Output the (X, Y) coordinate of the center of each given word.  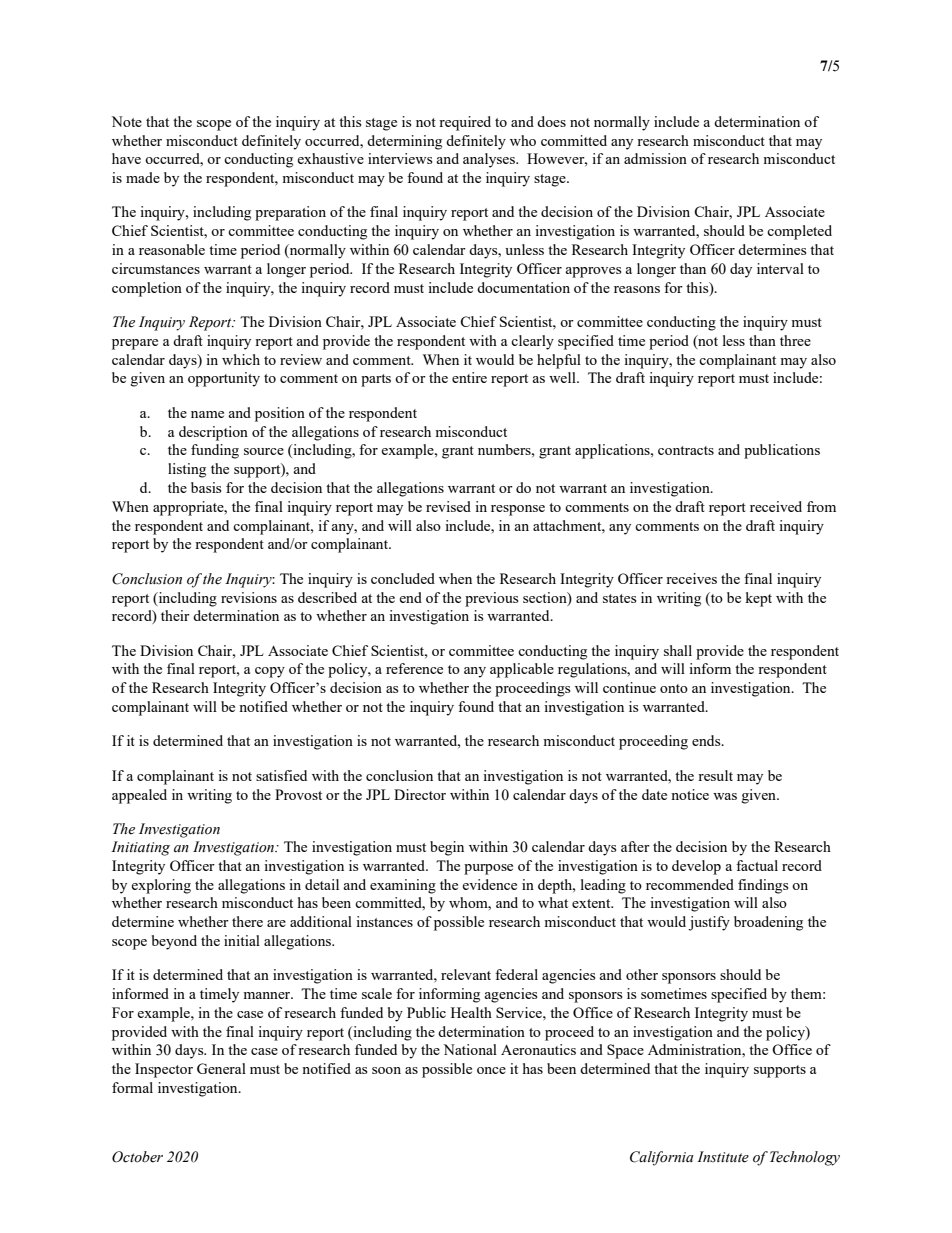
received (776, 506)
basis (206, 487)
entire (469, 377)
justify (709, 923)
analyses (490, 160)
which (241, 359)
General (221, 1068)
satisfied (281, 775)
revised (448, 506)
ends (707, 740)
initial (242, 940)
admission (655, 158)
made (143, 177)
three (795, 340)
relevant (466, 974)
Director (420, 794)
